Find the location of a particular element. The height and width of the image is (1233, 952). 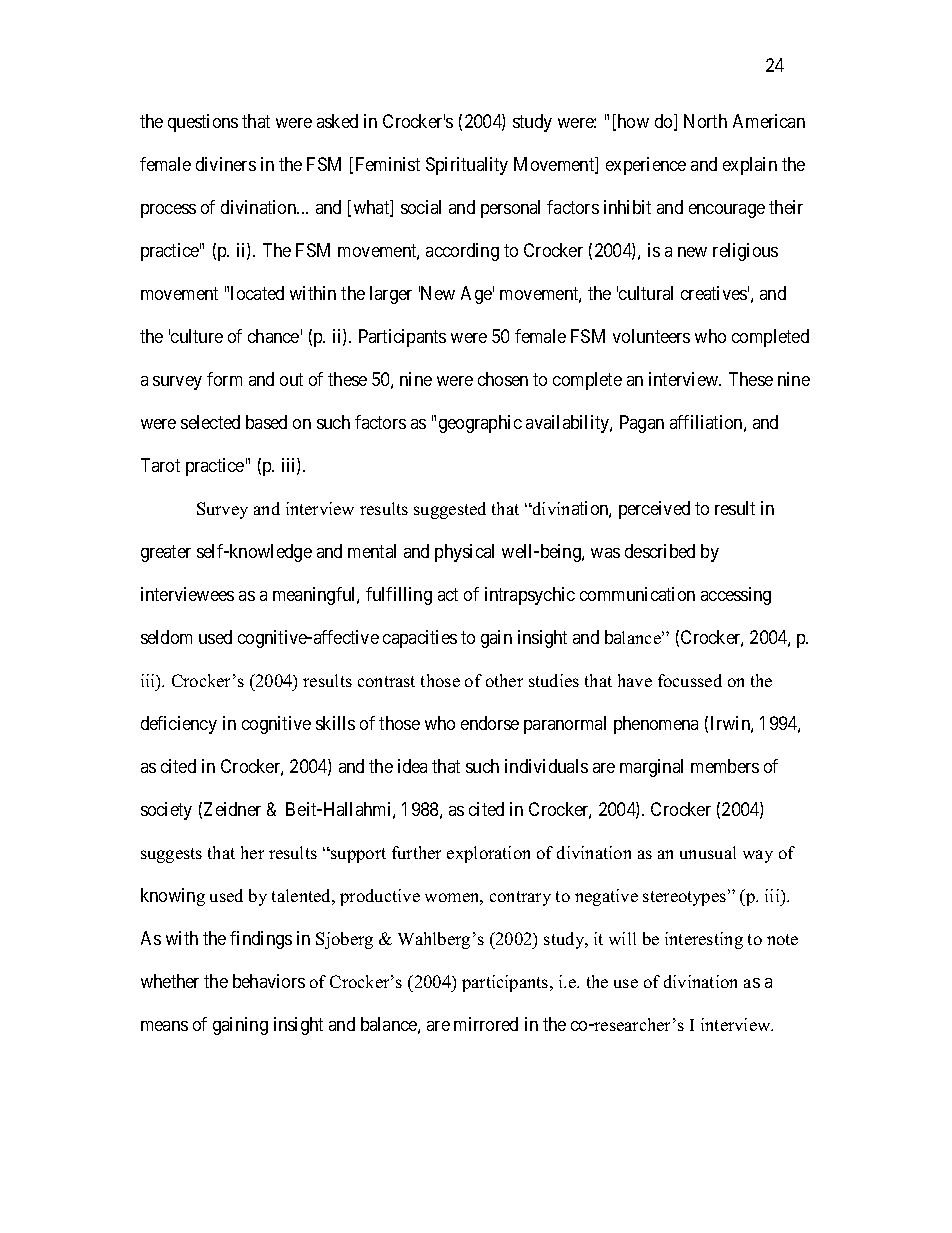

behaviors is located at coordinates (269, 981).
